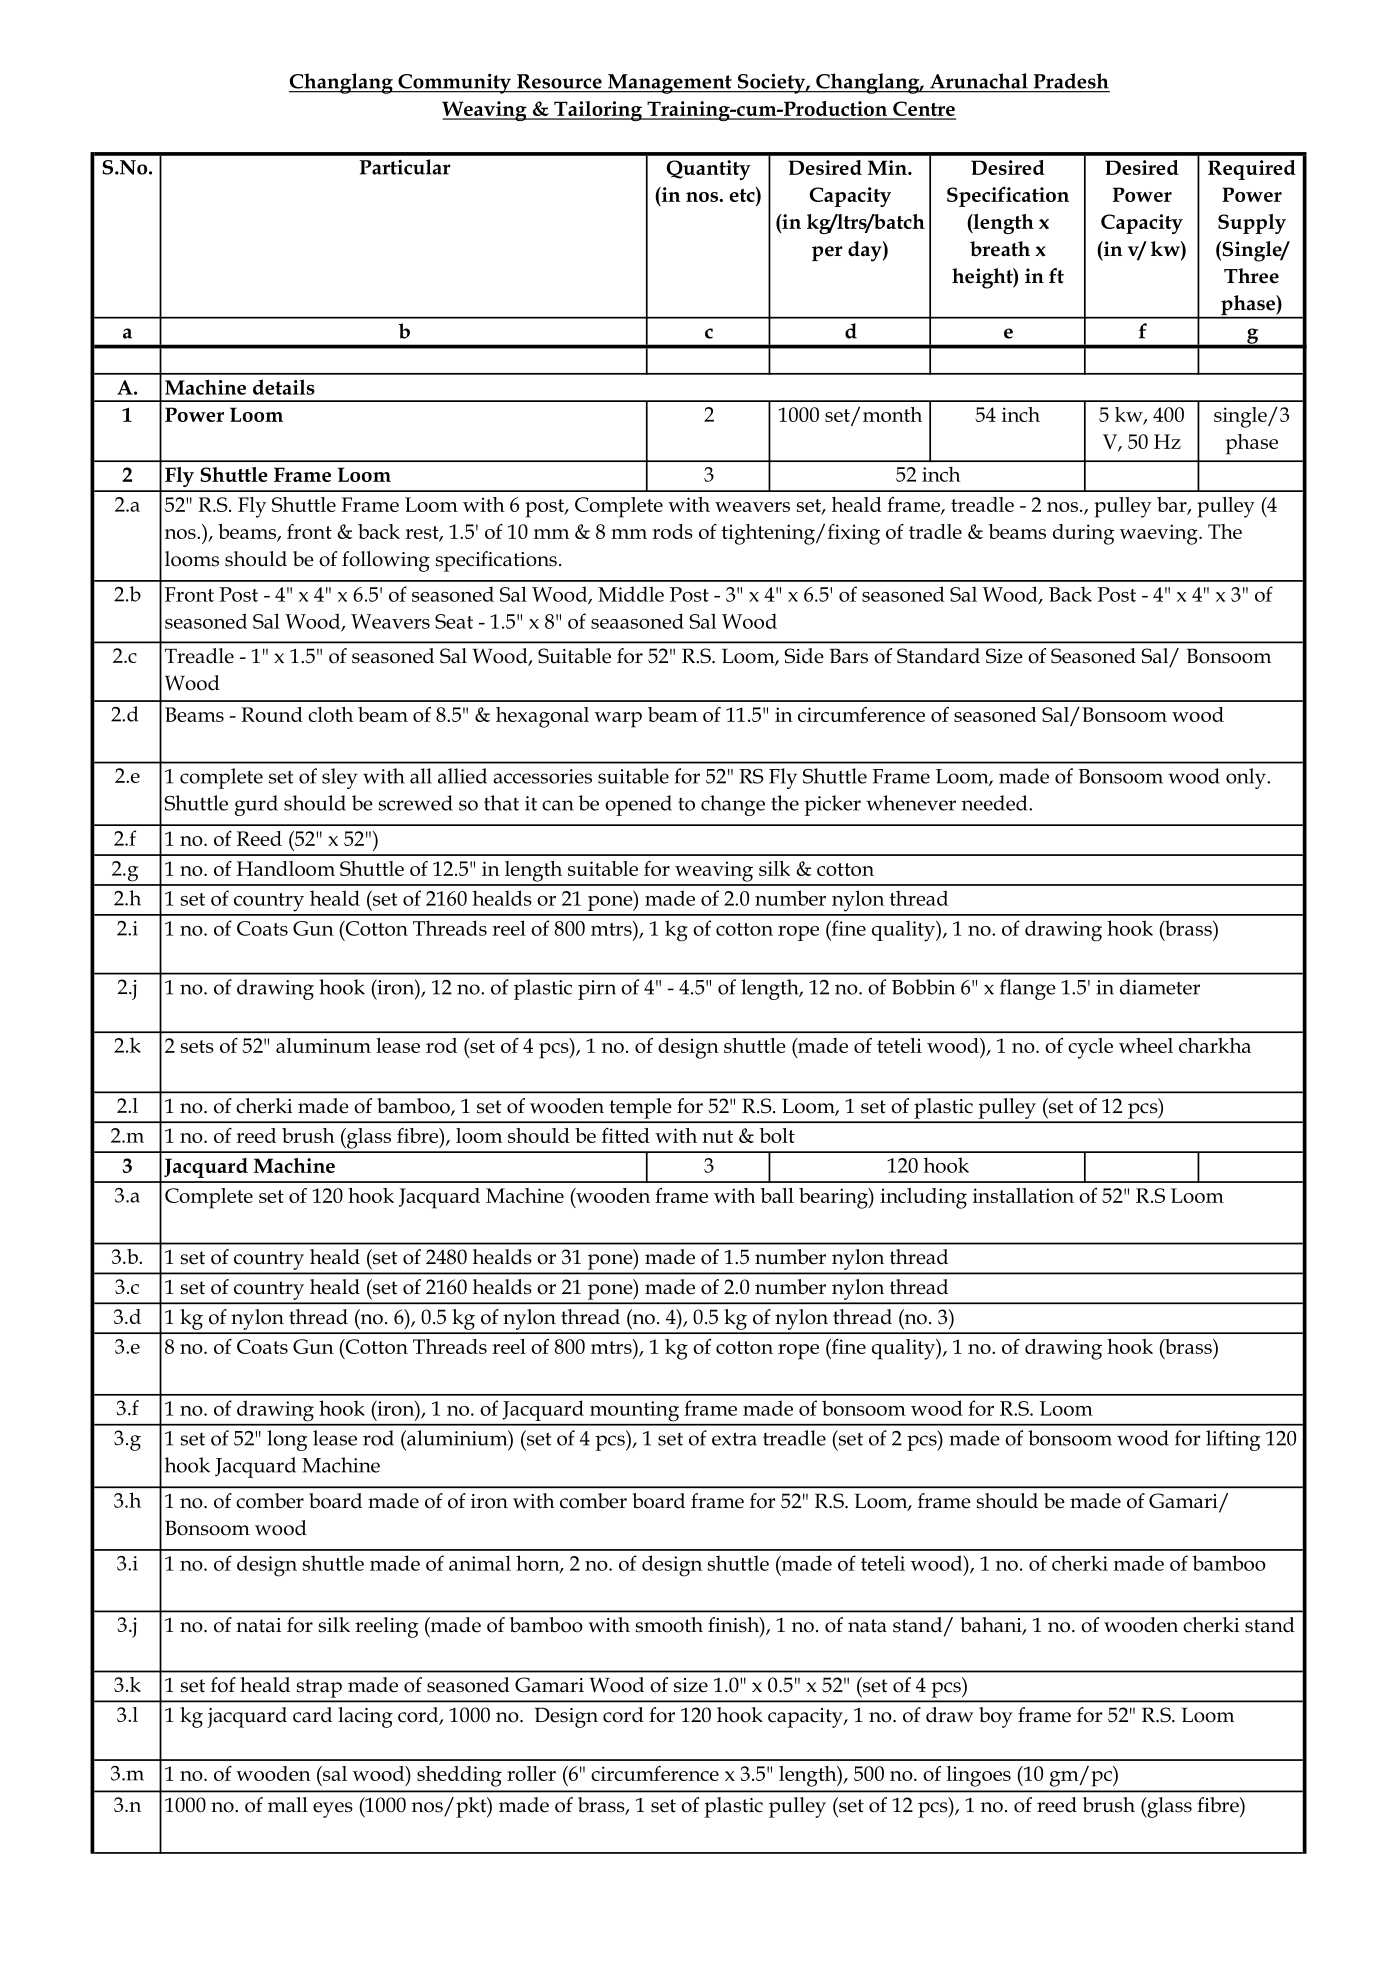 The image size is (1399, 1979). Describe the element at coordinates (312, 1715) in the document. I see `card` at that location.
